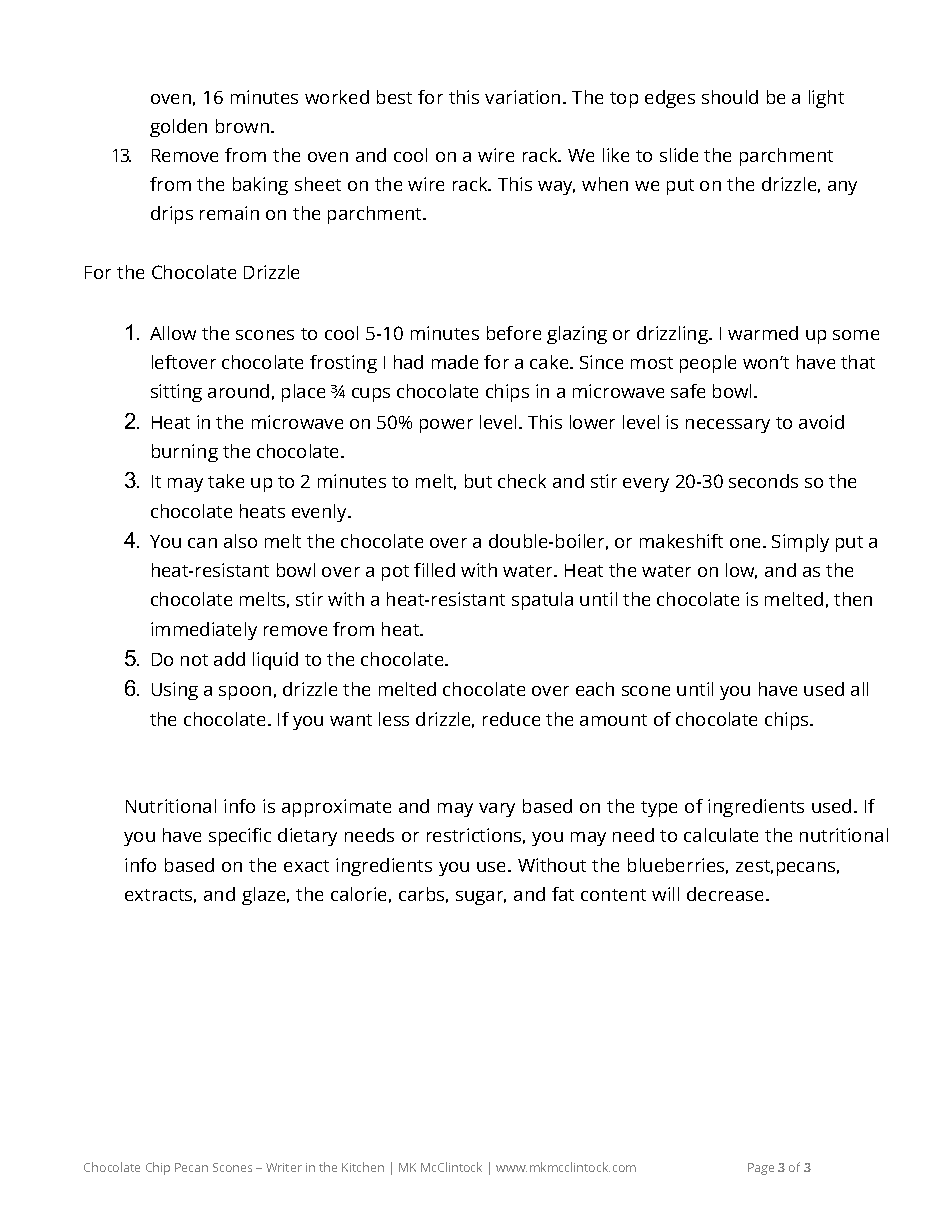  What do you see at coordinates (306, 866) in the screenshot?
I see `exact` at bounding box center [306, 866].
